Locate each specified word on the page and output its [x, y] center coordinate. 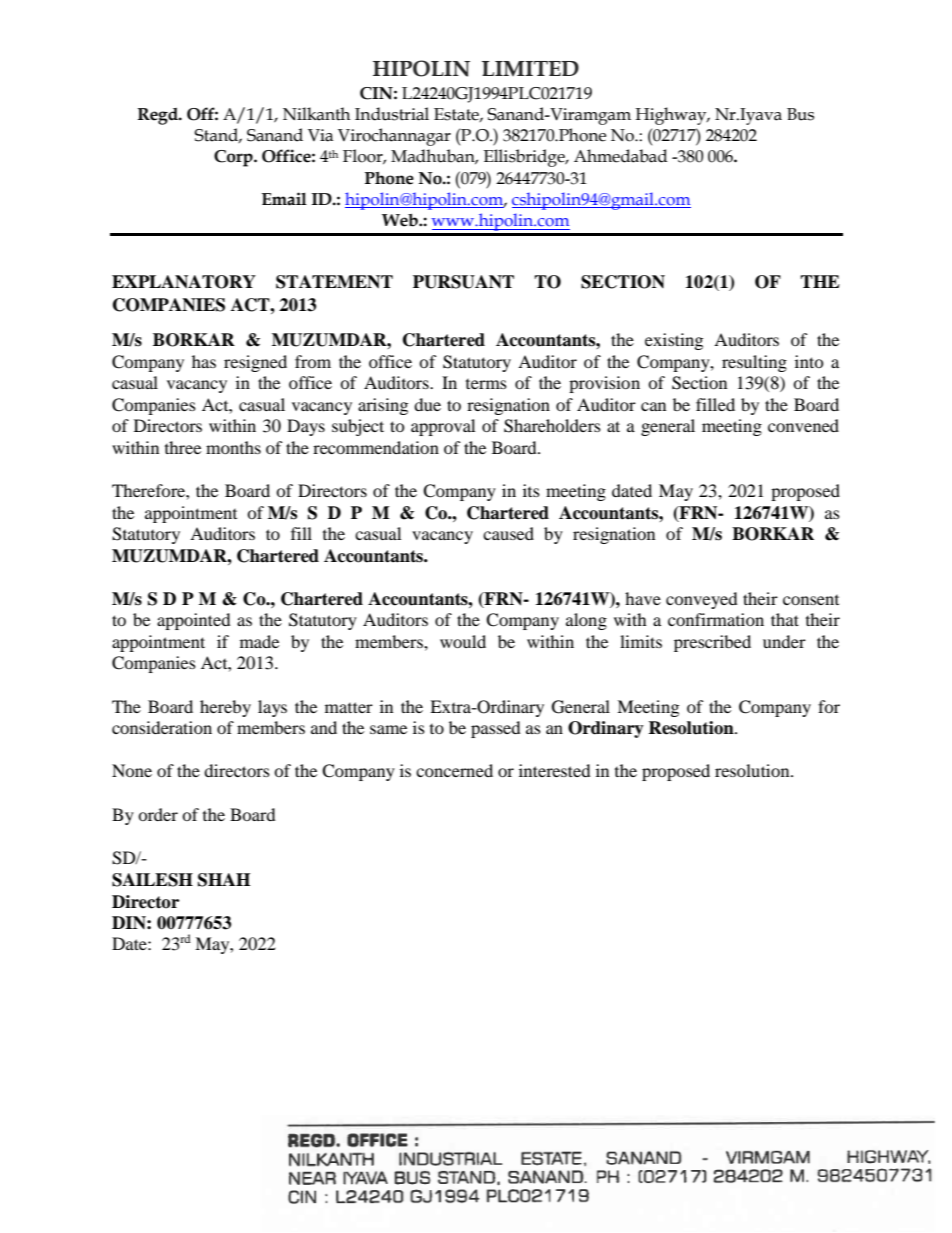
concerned [454, 770]
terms [486, 384]
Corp [234, 158]
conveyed [702, 600]
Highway [672, 116]
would [463, 641]
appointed [194, 621]
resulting [754, 363]
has [204, 361]
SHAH [224, 880]
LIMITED [530, 68]
